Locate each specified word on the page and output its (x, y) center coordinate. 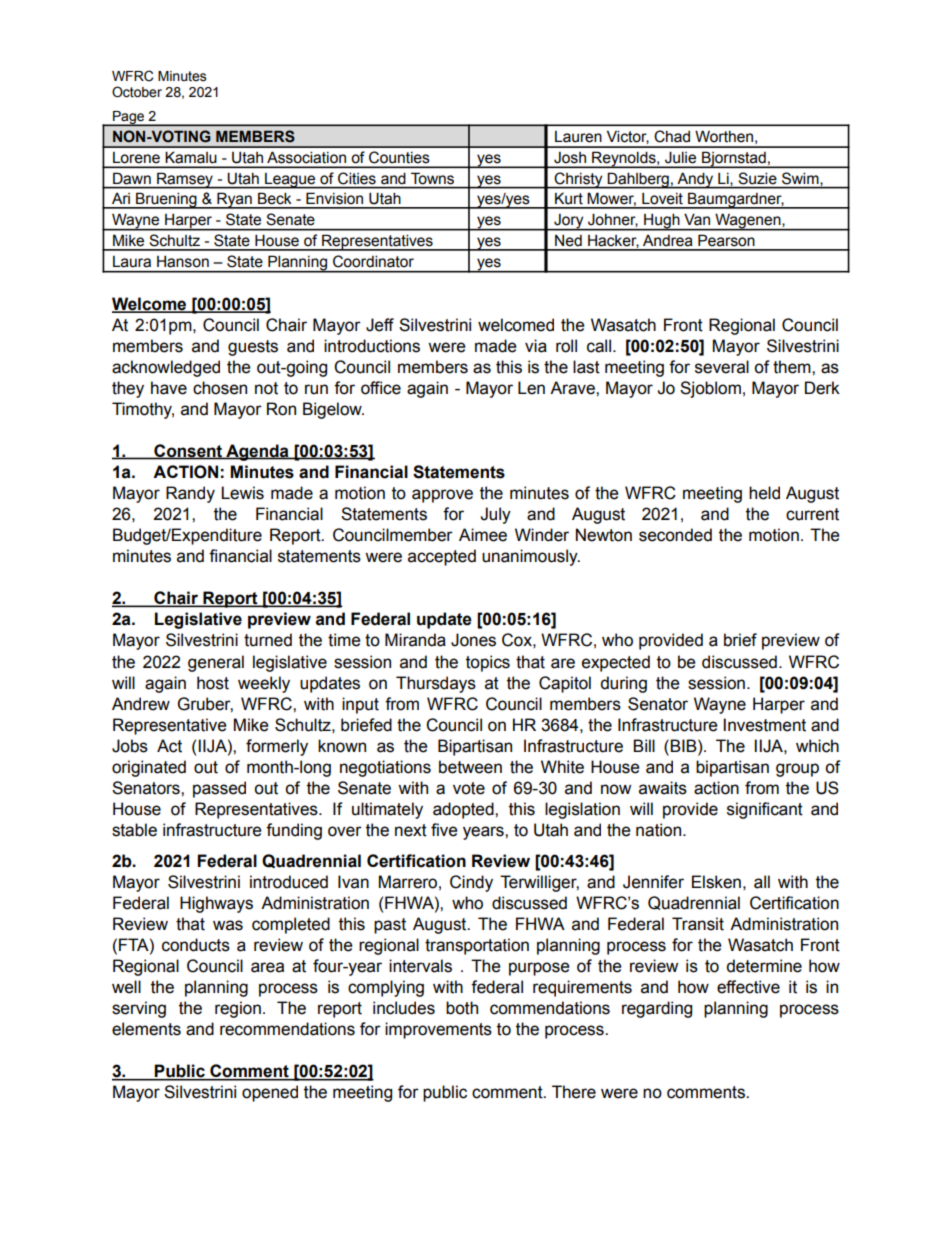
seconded (675, 535)
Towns (432, 178)
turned (268, 640)
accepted (442, 557)
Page (129, 118)
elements (146, 1029)
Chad (672, 136)
